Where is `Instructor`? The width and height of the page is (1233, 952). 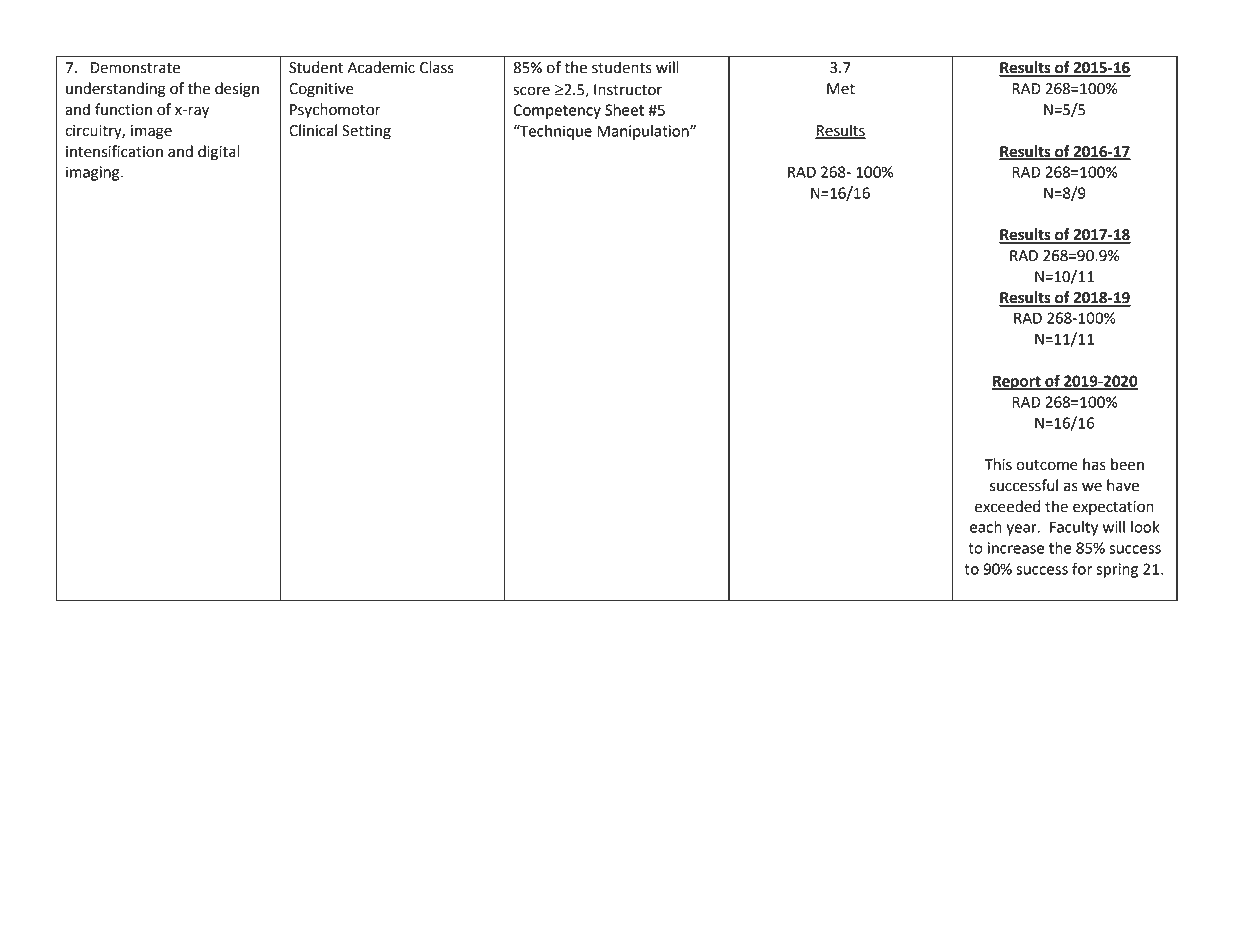
Instructor is located at coordinates (628, 90).
